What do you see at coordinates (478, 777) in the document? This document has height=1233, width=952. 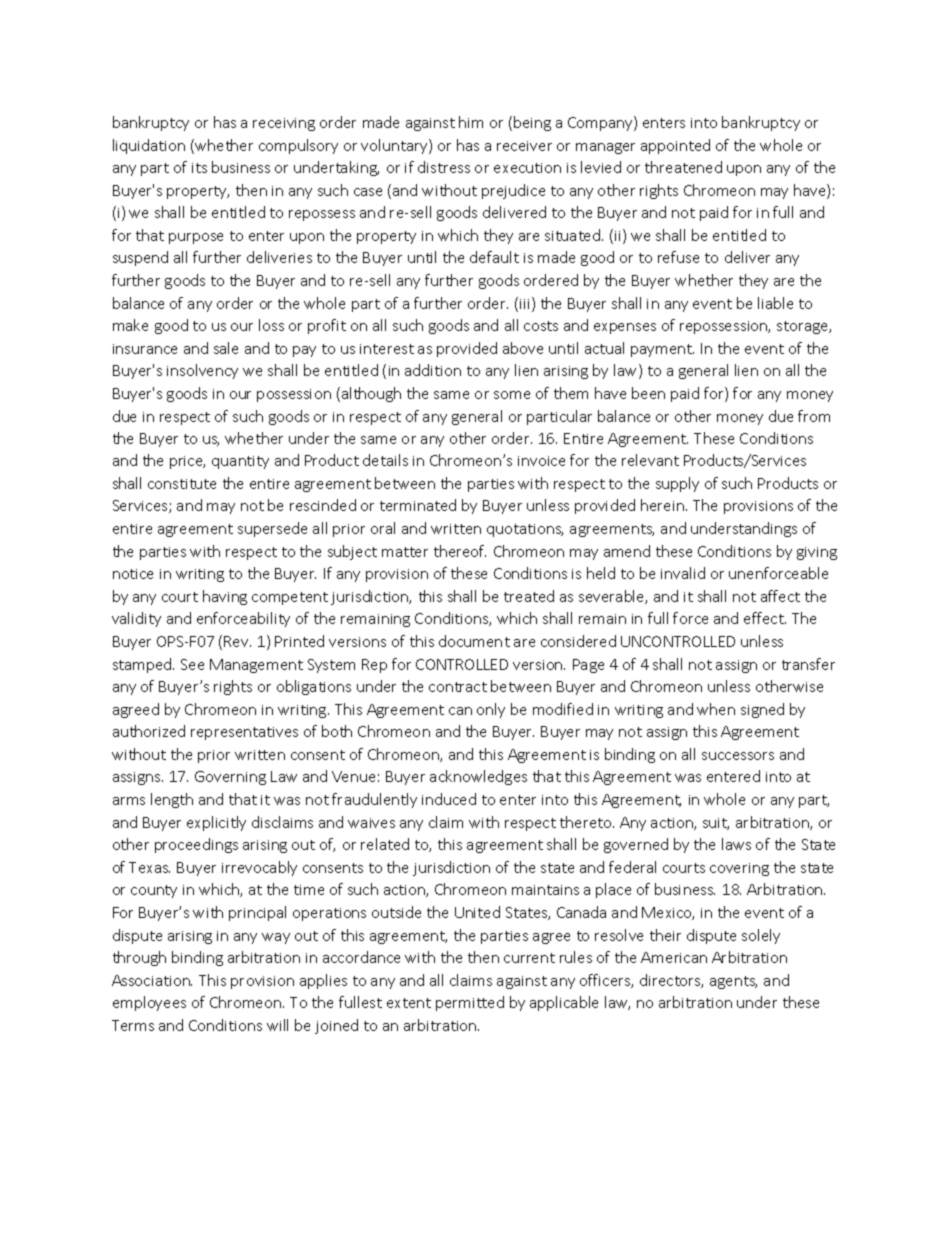 I see `acknowledges` at bounding box center [478, 777].
